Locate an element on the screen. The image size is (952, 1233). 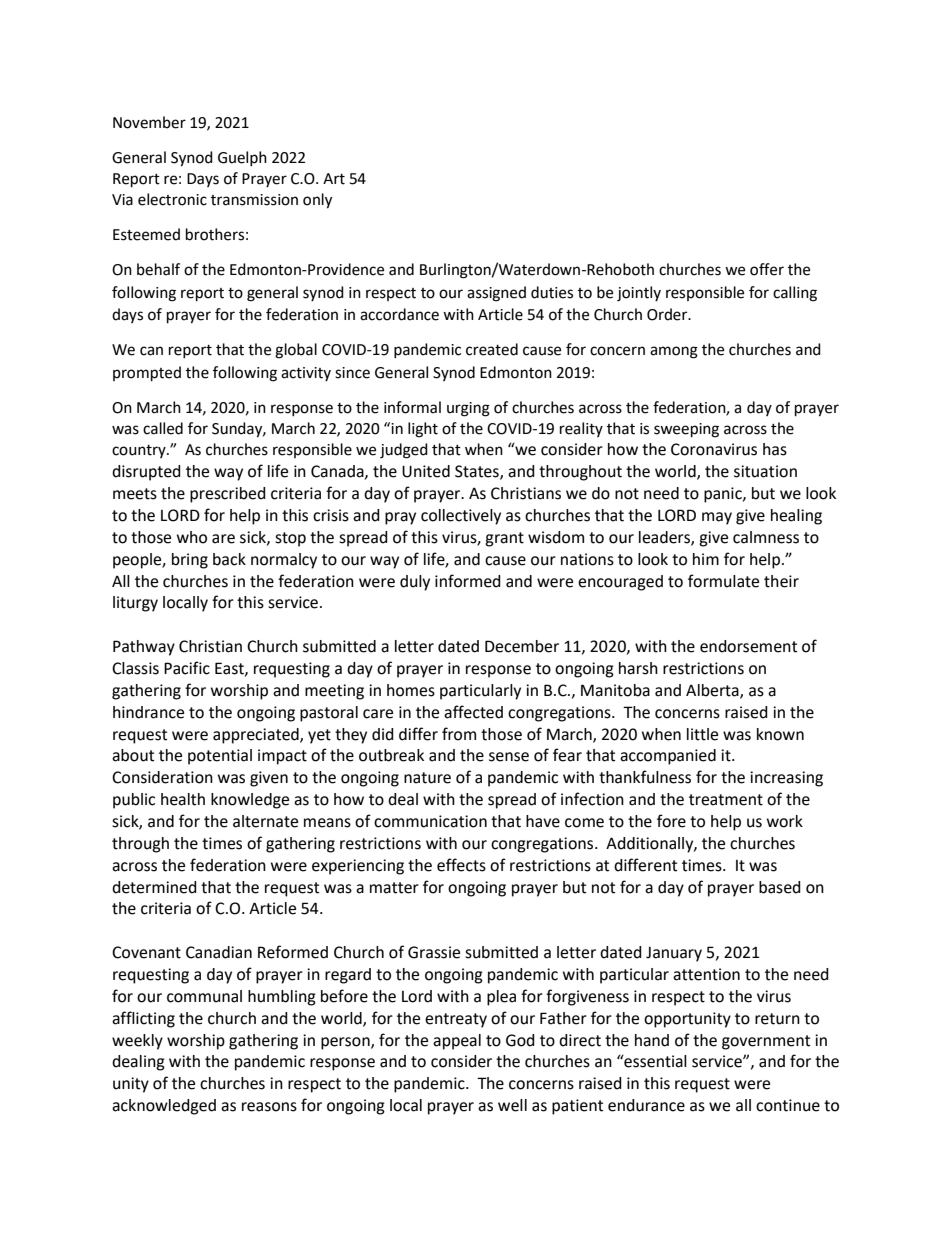
only is located at coordinates (317, 201).
